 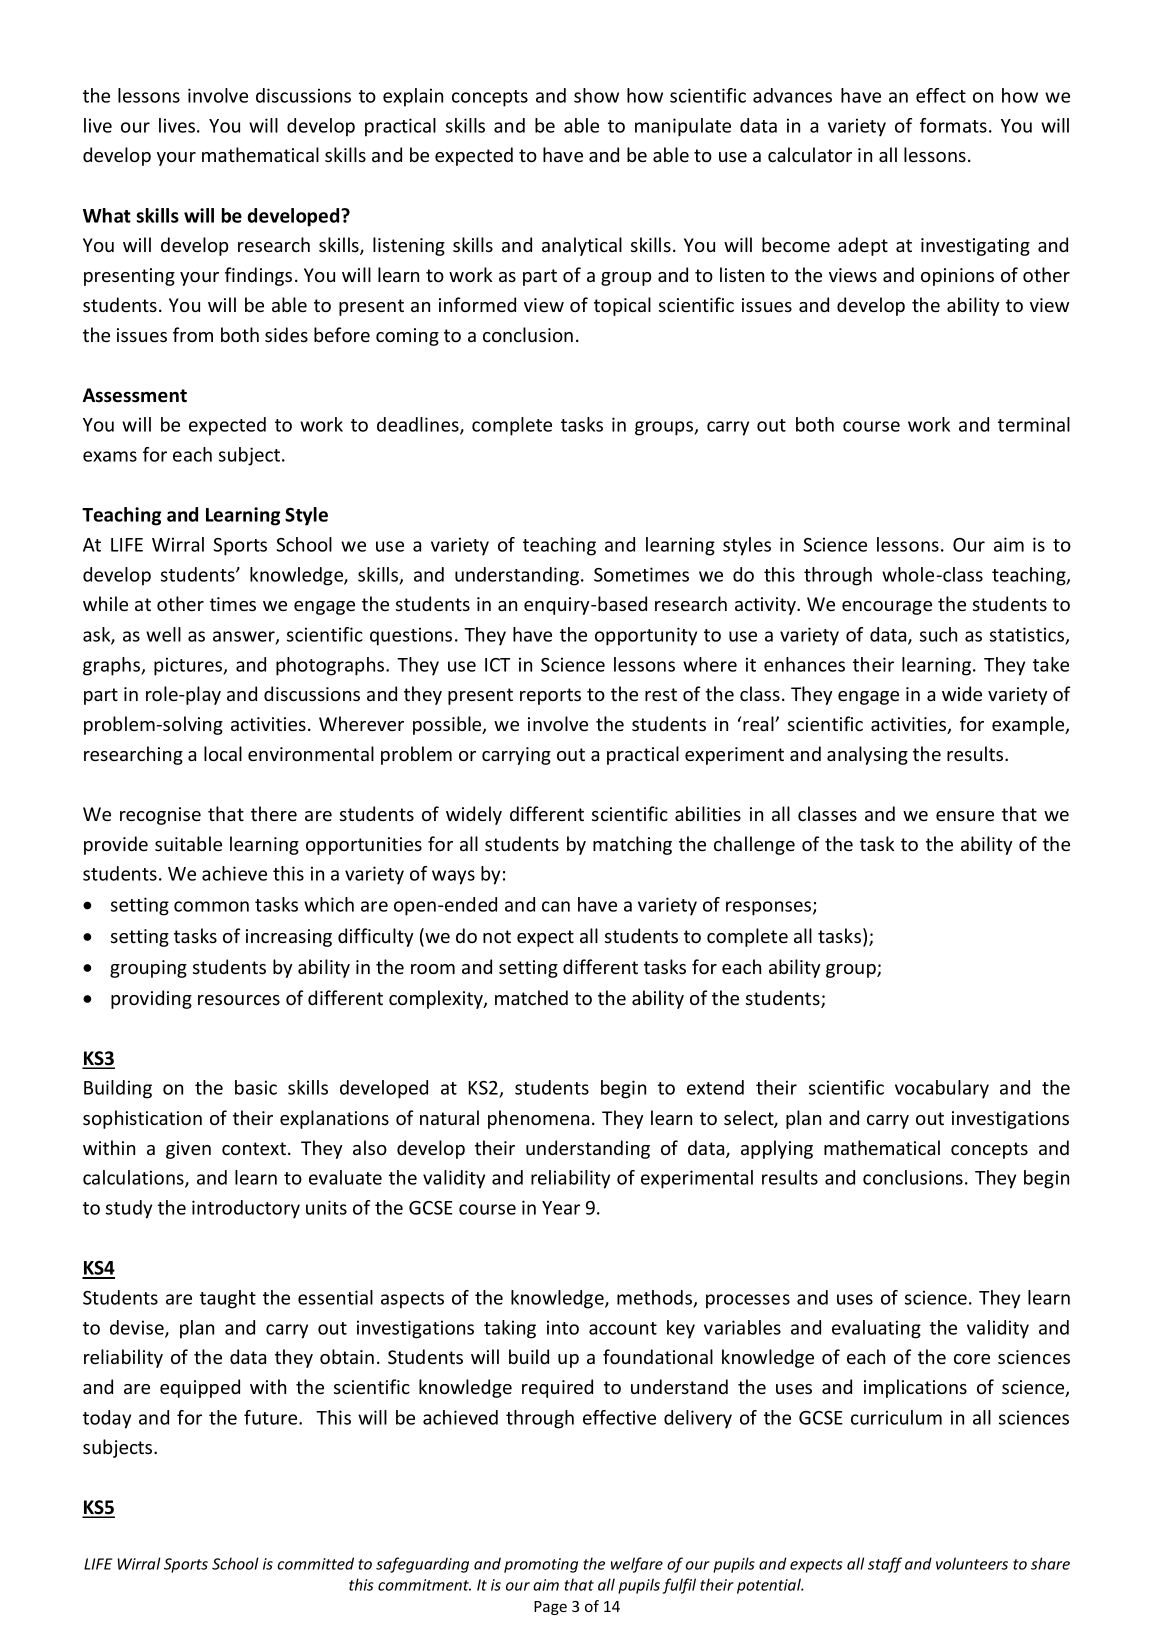 I want to click on ensure, so click(x=965, y=816).
